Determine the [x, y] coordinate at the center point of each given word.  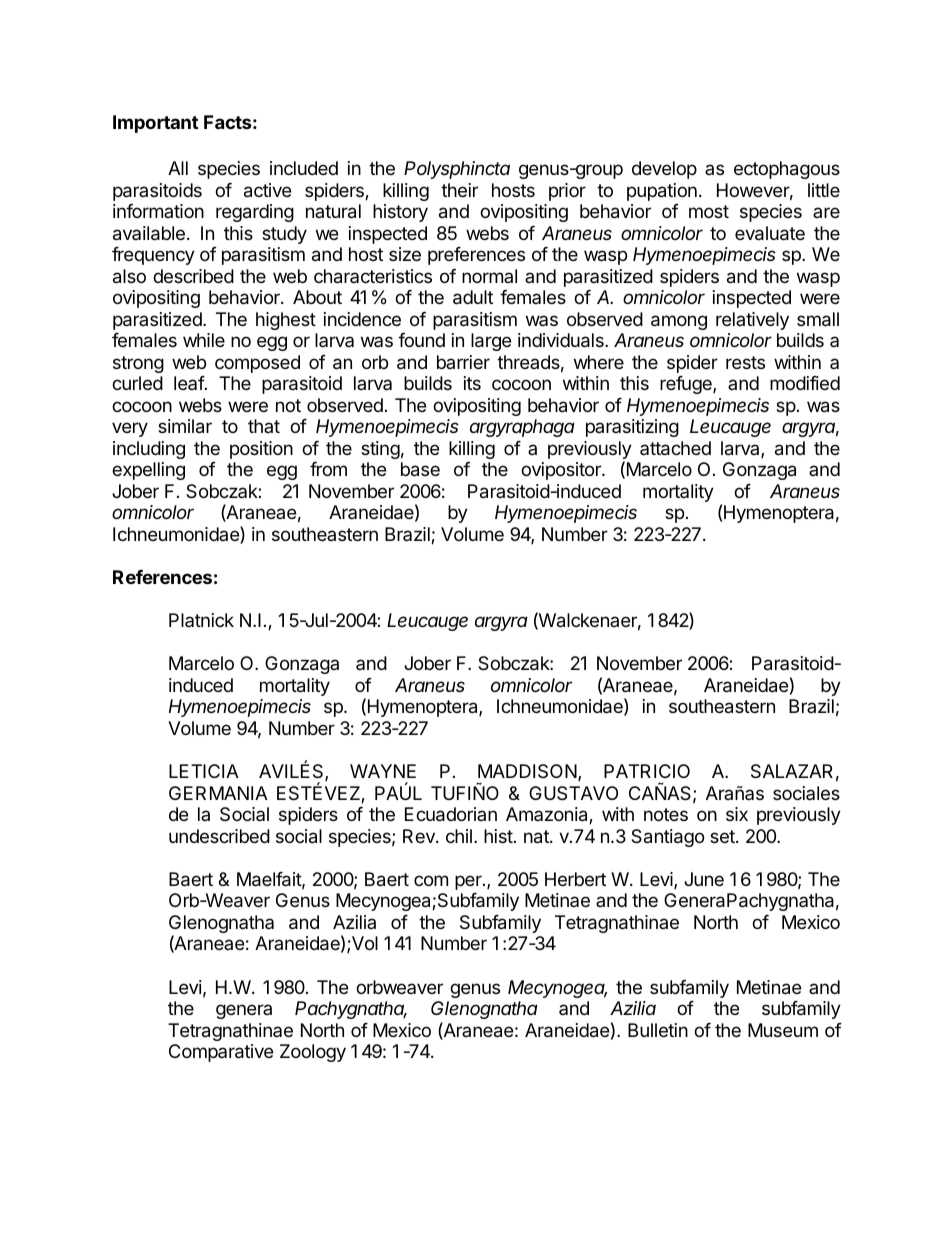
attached [675, 448]
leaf [189, 383]
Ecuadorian [451, 814]
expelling [148, 471]
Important [155, 124]
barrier [463, 362]
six [737, 814]
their [459, 190]
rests [745, 362]
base [420, 469]
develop [664, 170]
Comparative [221, 1053]
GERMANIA [218, 793]
